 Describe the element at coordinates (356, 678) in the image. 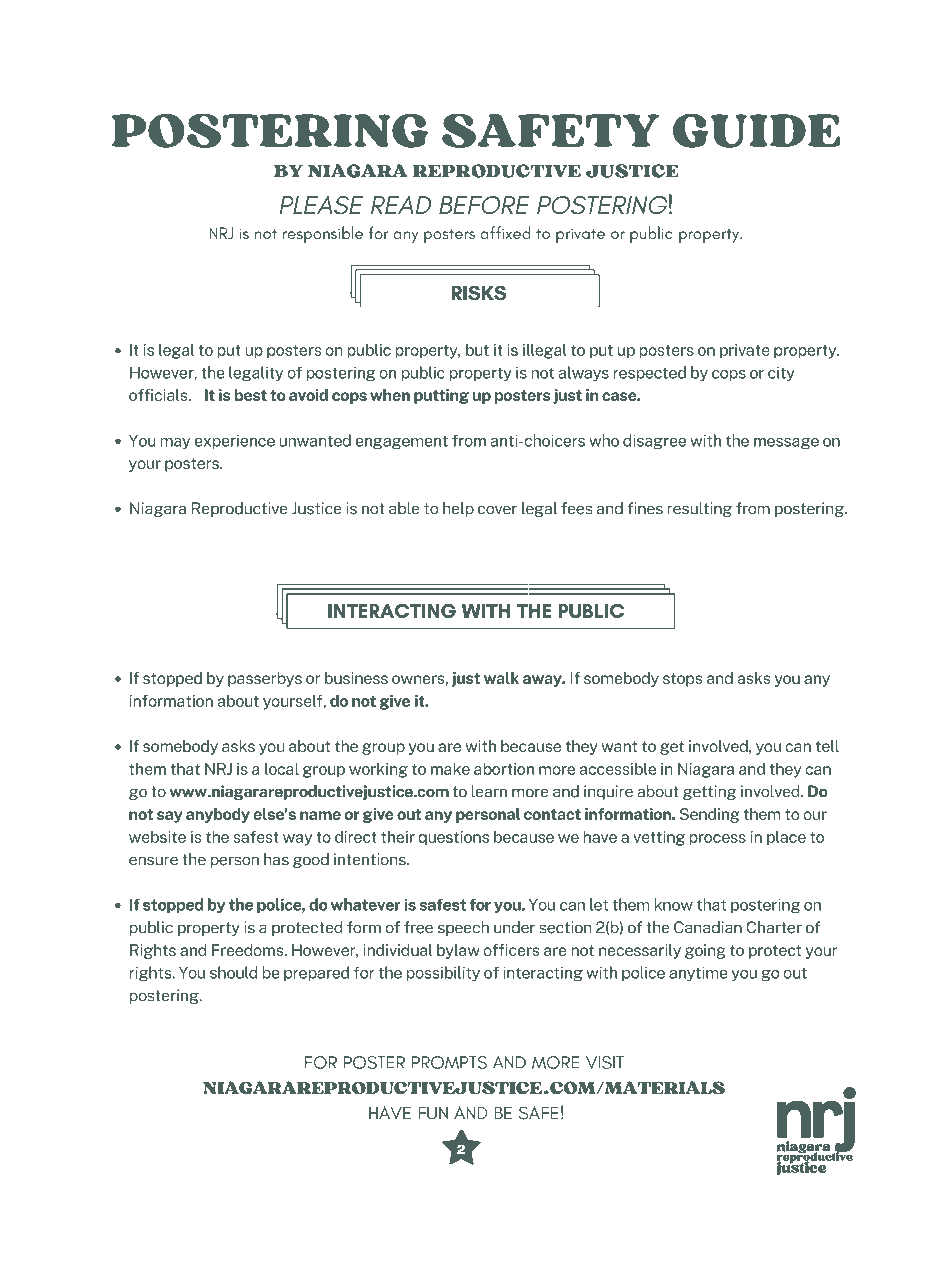

I see `business` at that location.
